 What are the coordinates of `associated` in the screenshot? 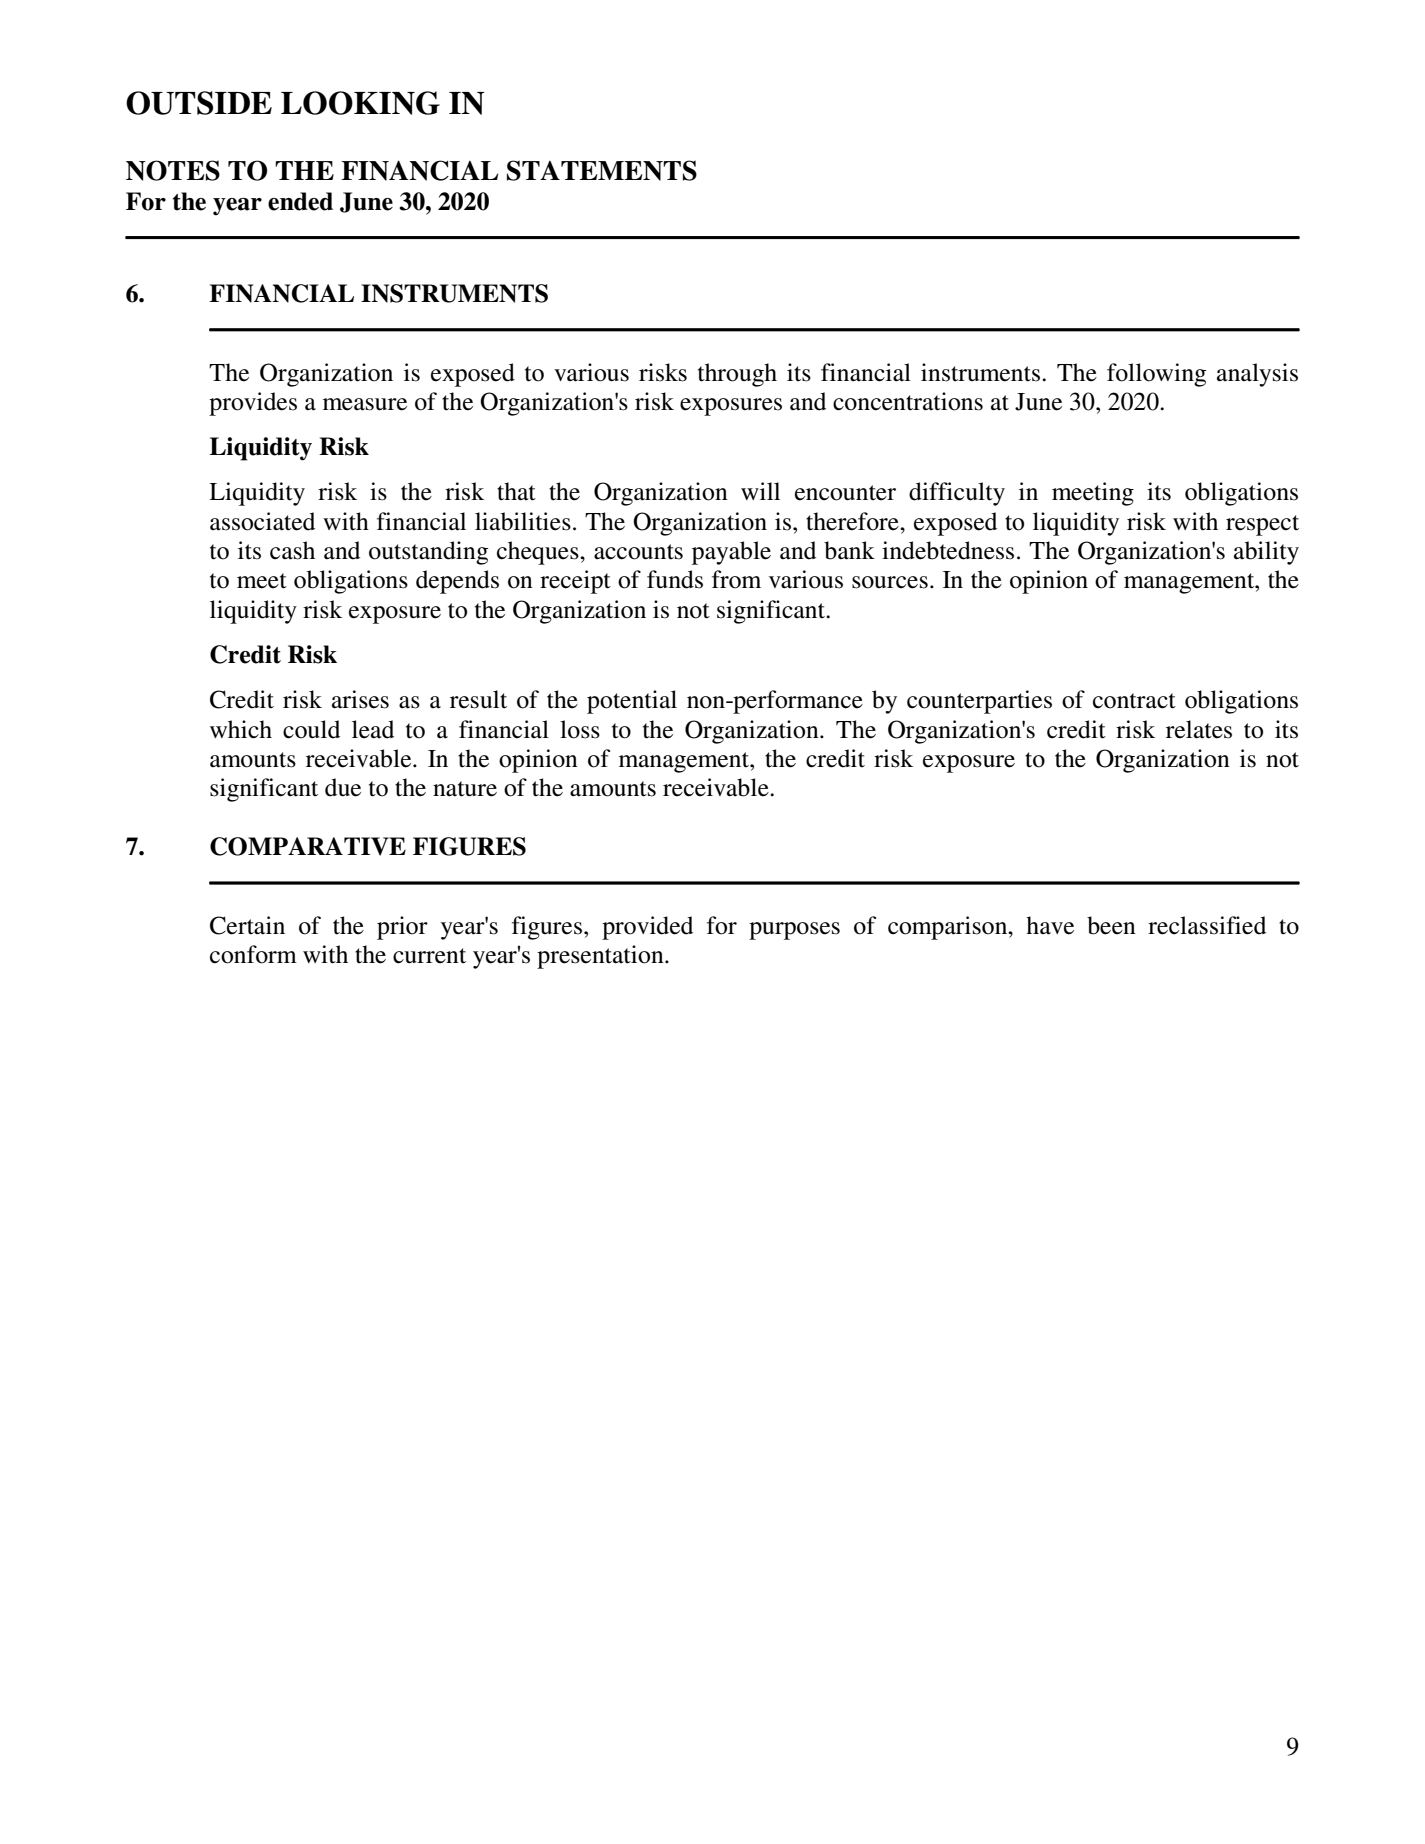 It's located at (262, 521).
